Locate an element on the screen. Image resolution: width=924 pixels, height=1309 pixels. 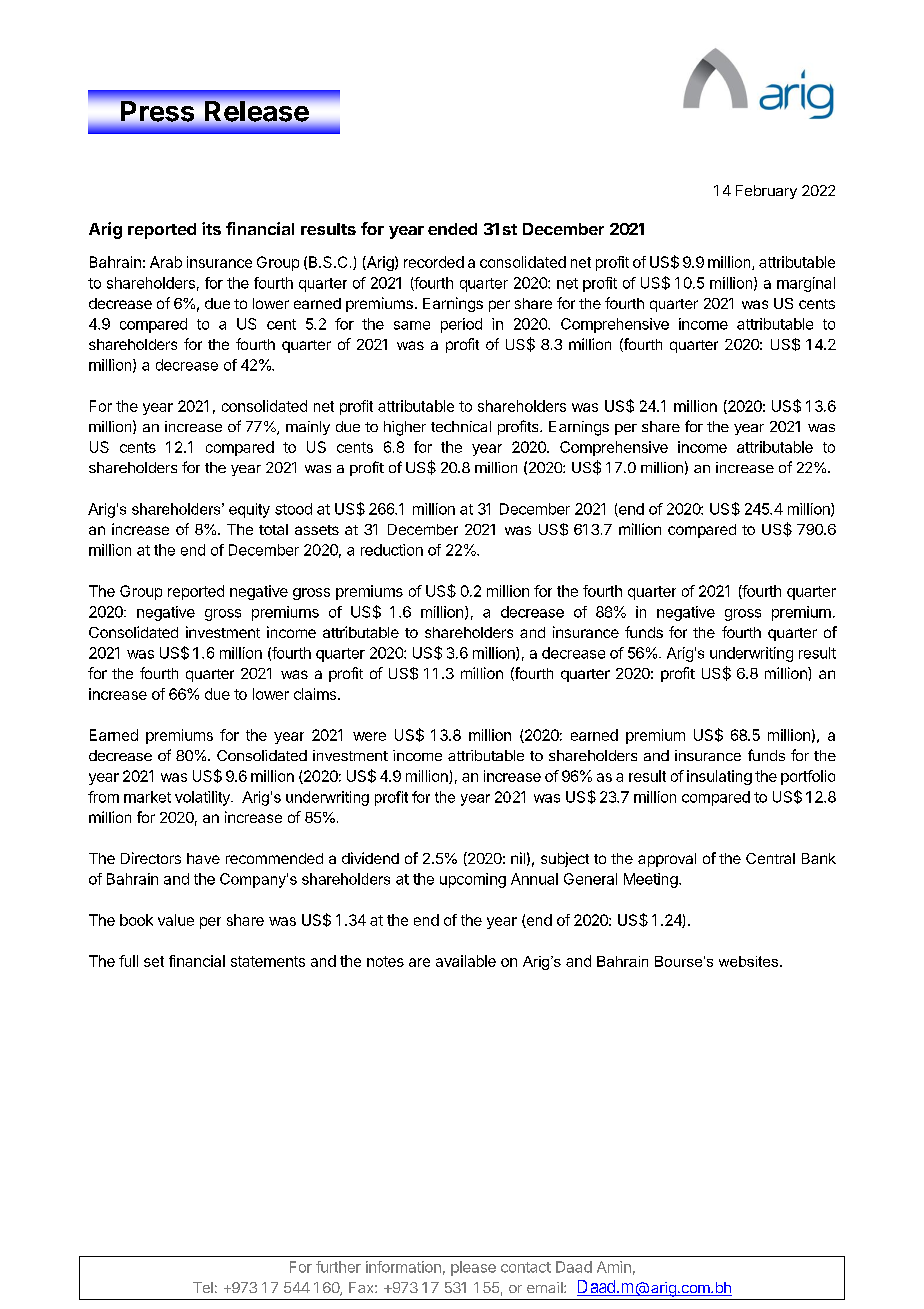
Tel is located at coordinates (203, 1287).
